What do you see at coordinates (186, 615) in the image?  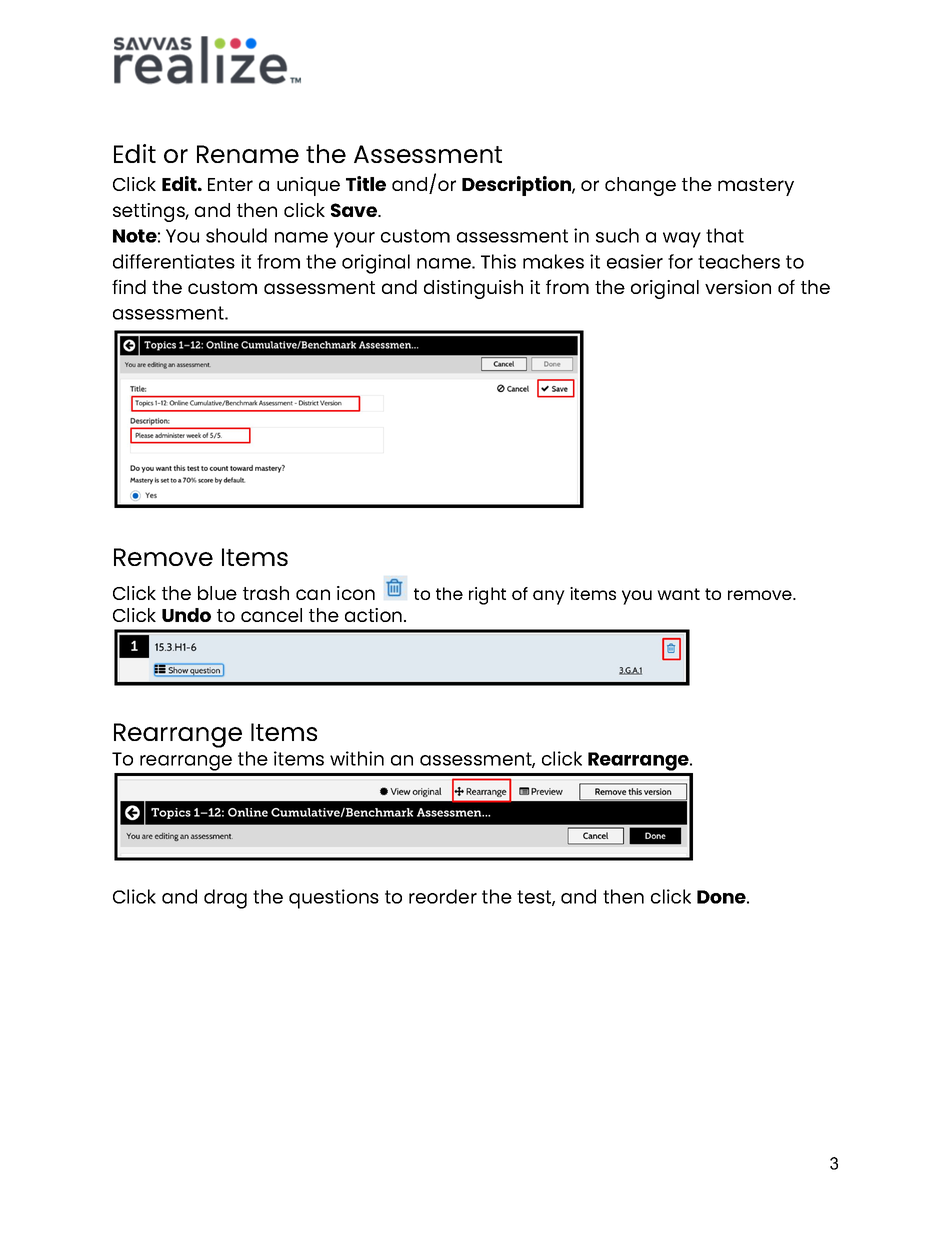 I see `Undo` at bounding box center [186, 615].
